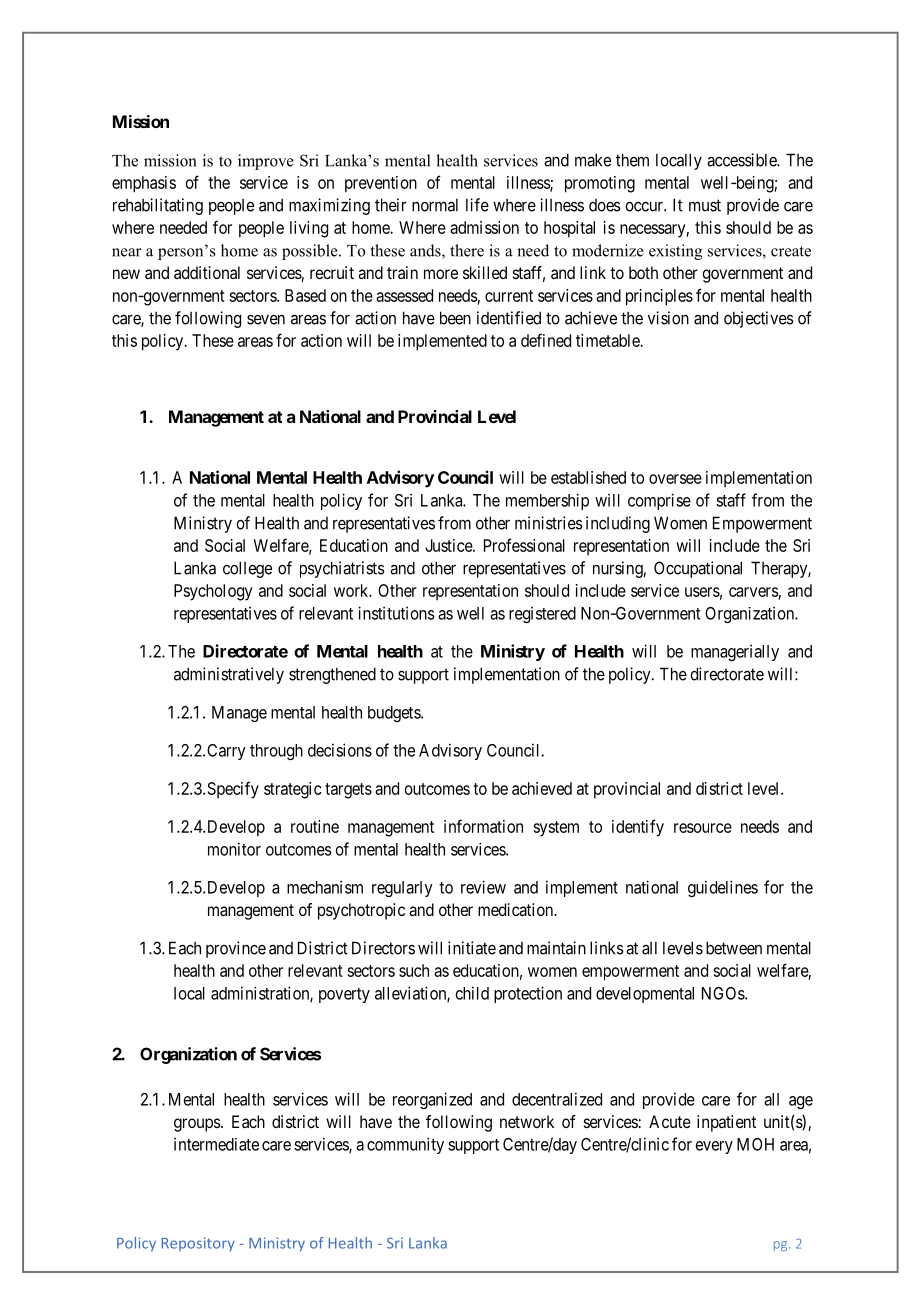  I want to click on college, so click(247, 569).
